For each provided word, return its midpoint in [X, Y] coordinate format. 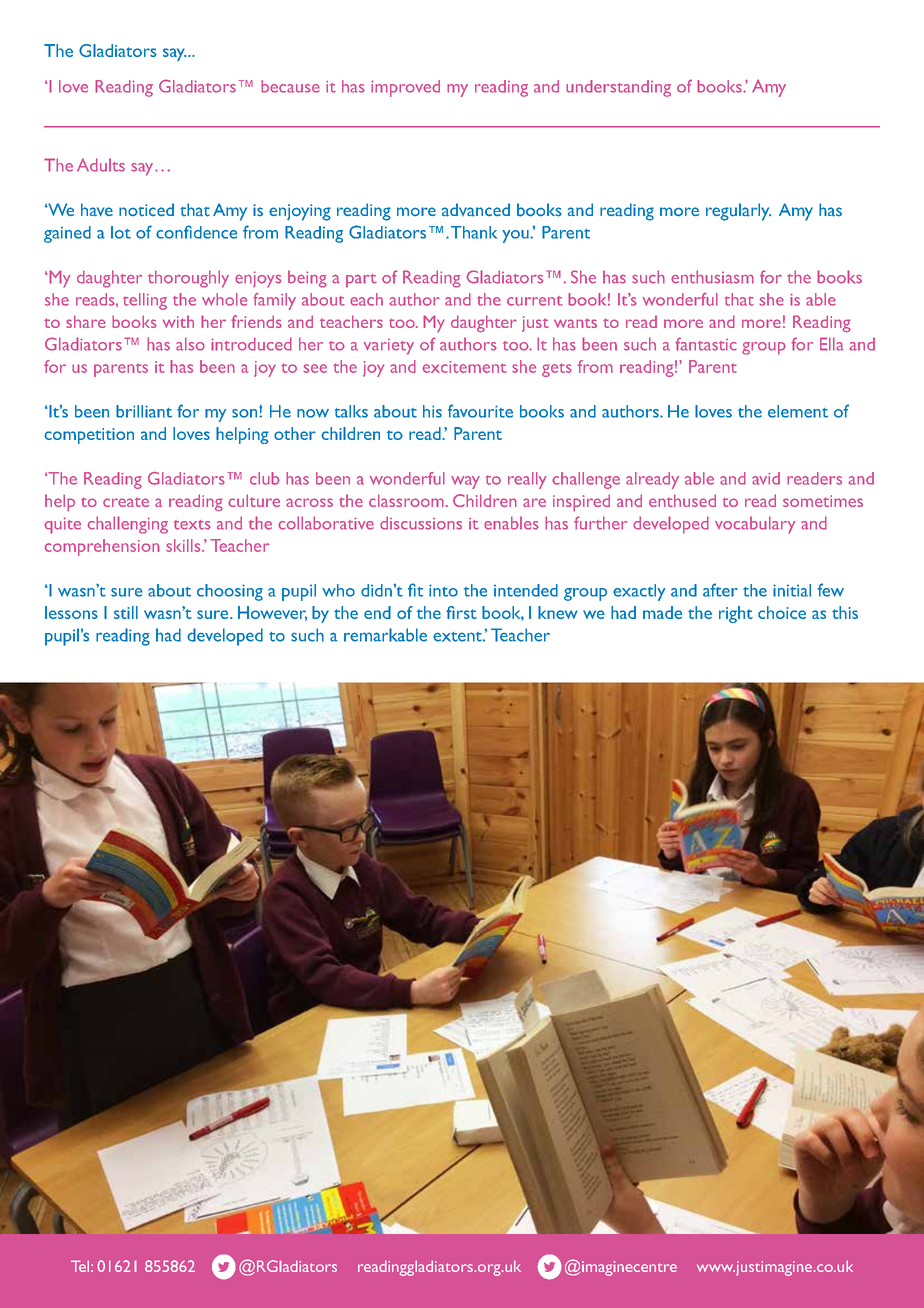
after [720, 590]
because [290, 86]
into [443, 590]
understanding [618, 88]
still [126, 612]
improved [405, 88]
